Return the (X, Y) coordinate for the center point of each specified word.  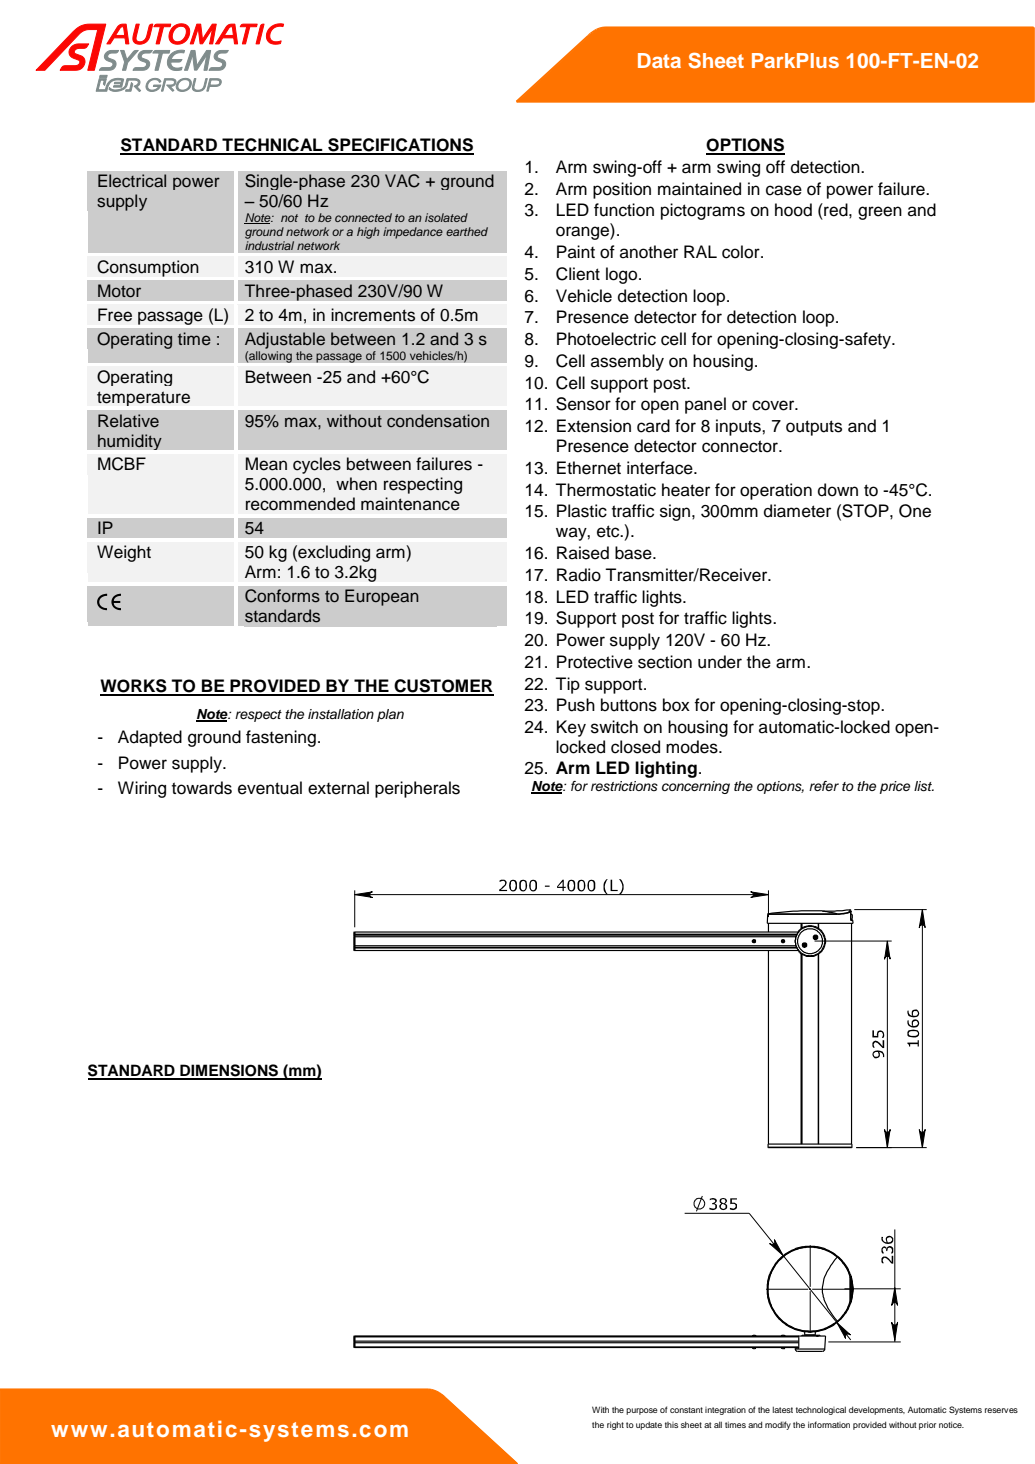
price (895, 787)
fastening (281, 738)
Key (571, 728)
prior (927, 1425)
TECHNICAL (272, 146)
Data (659, 60)
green (880, 213)
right (615, 1425)
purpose (642, 1411)
